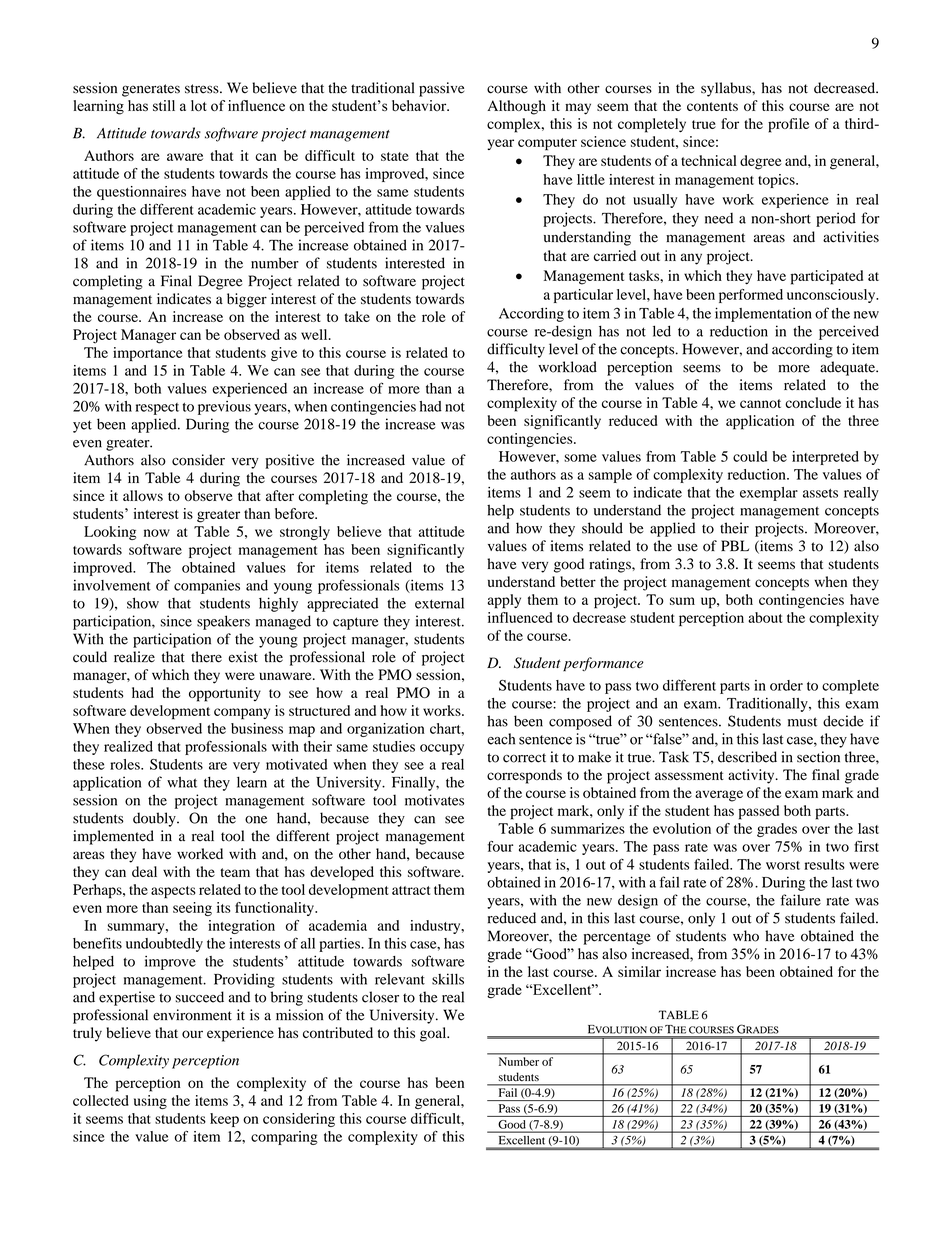  Describe the element at coordinates (144, 871) in the screenshot. I see `deal` at that location.
